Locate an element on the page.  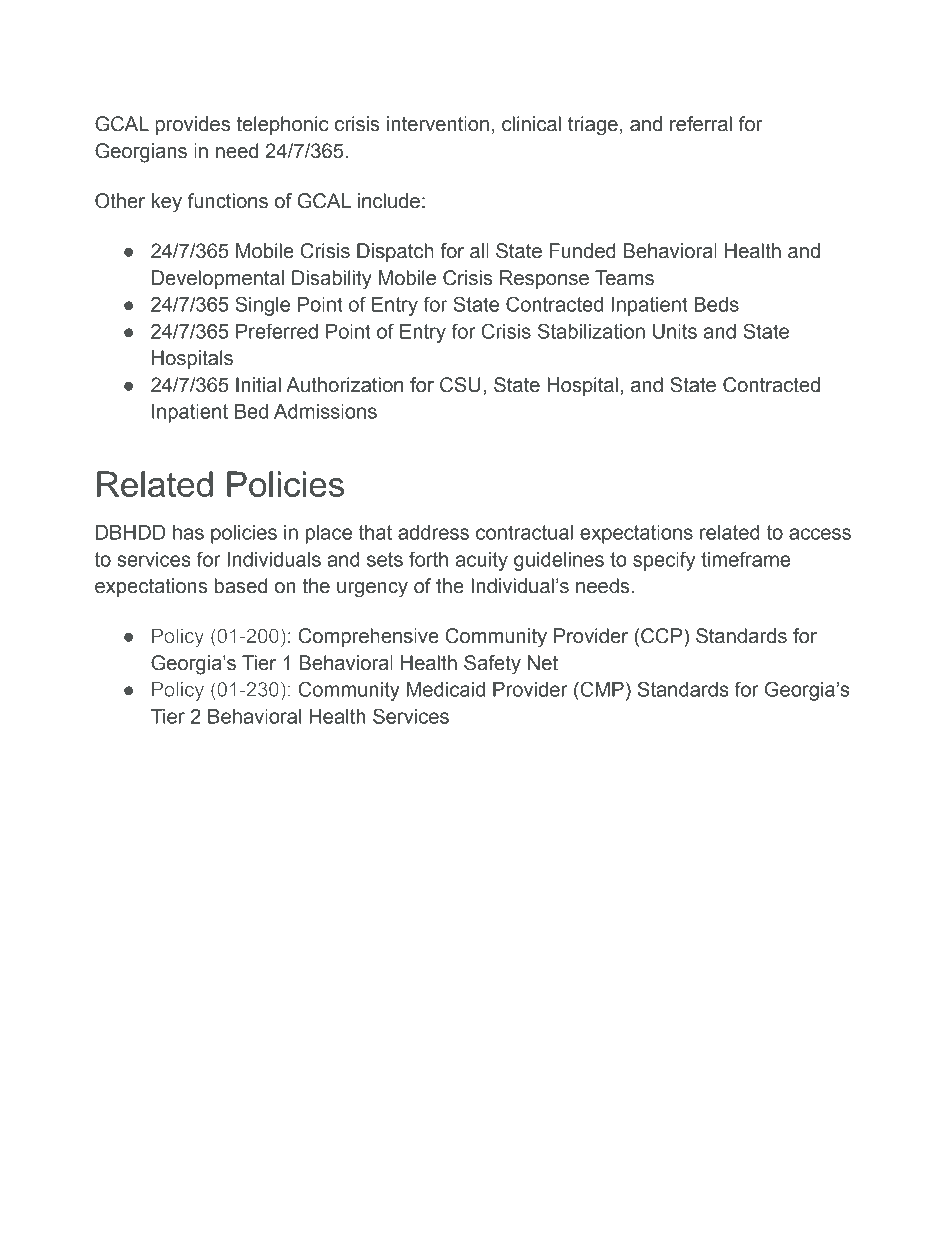
intervention is located at coordinates (438, 124).
